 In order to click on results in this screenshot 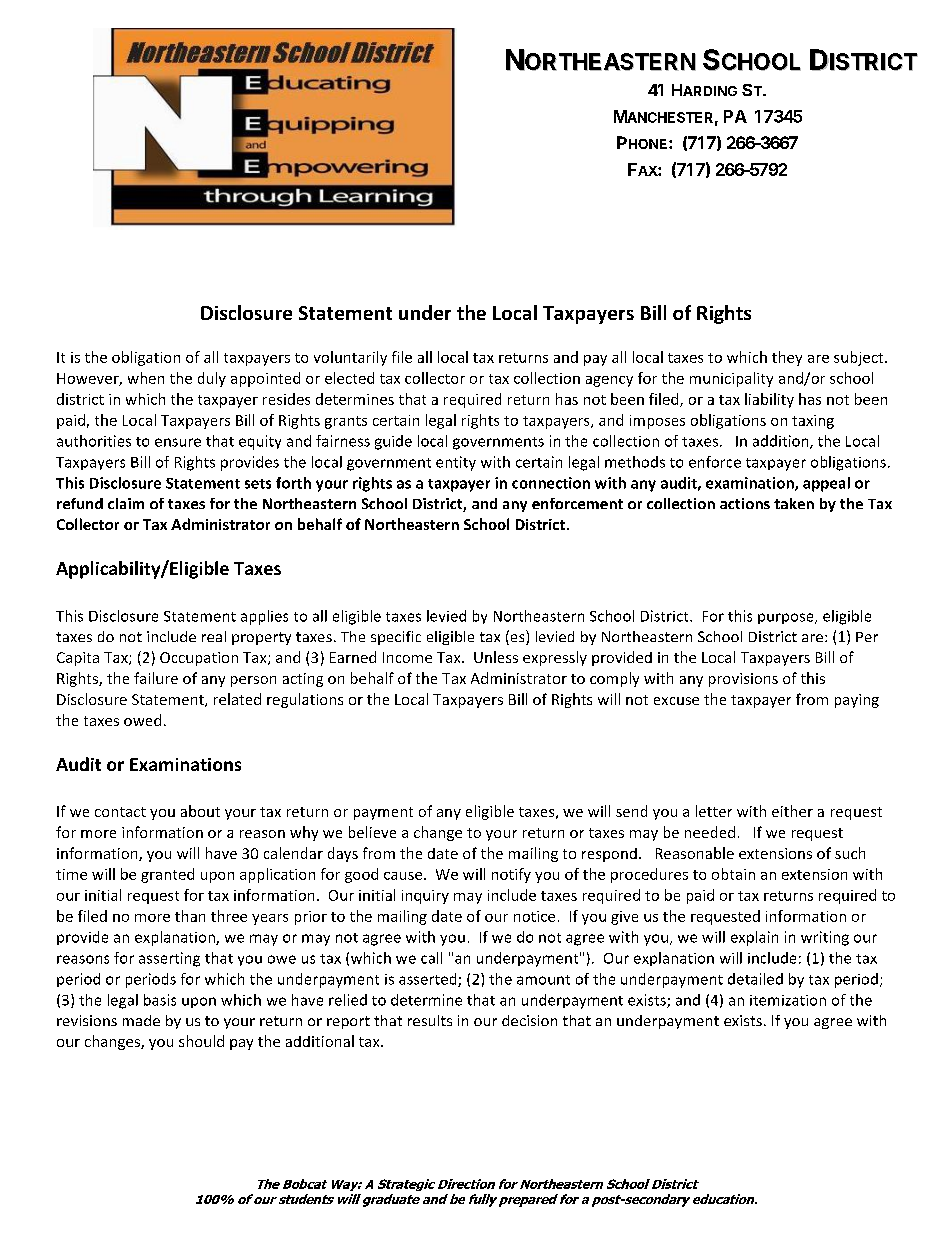, I will do `click(430, 1020)`.
